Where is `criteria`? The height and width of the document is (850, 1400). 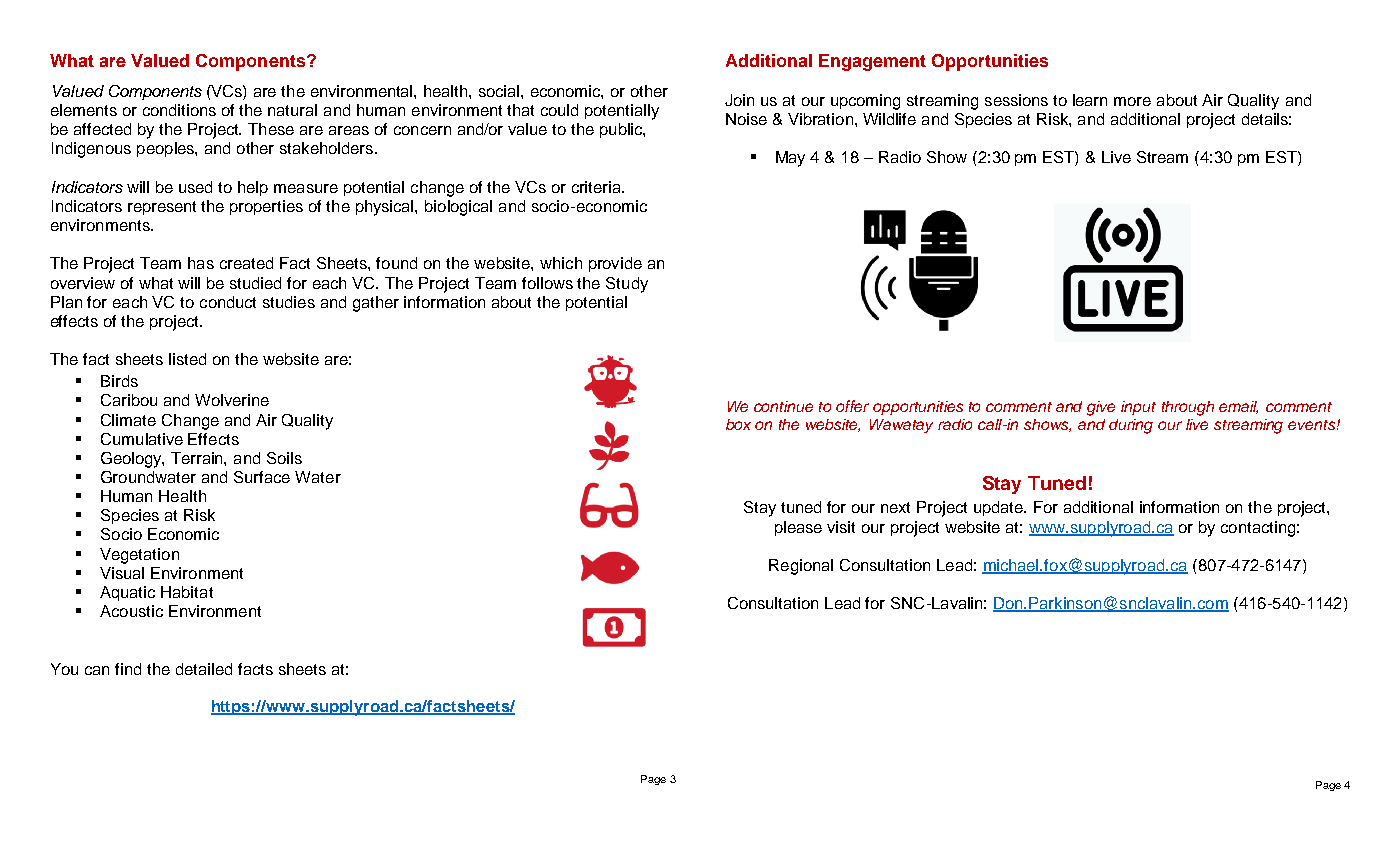
criteria is located at coordinates (598, 187).
